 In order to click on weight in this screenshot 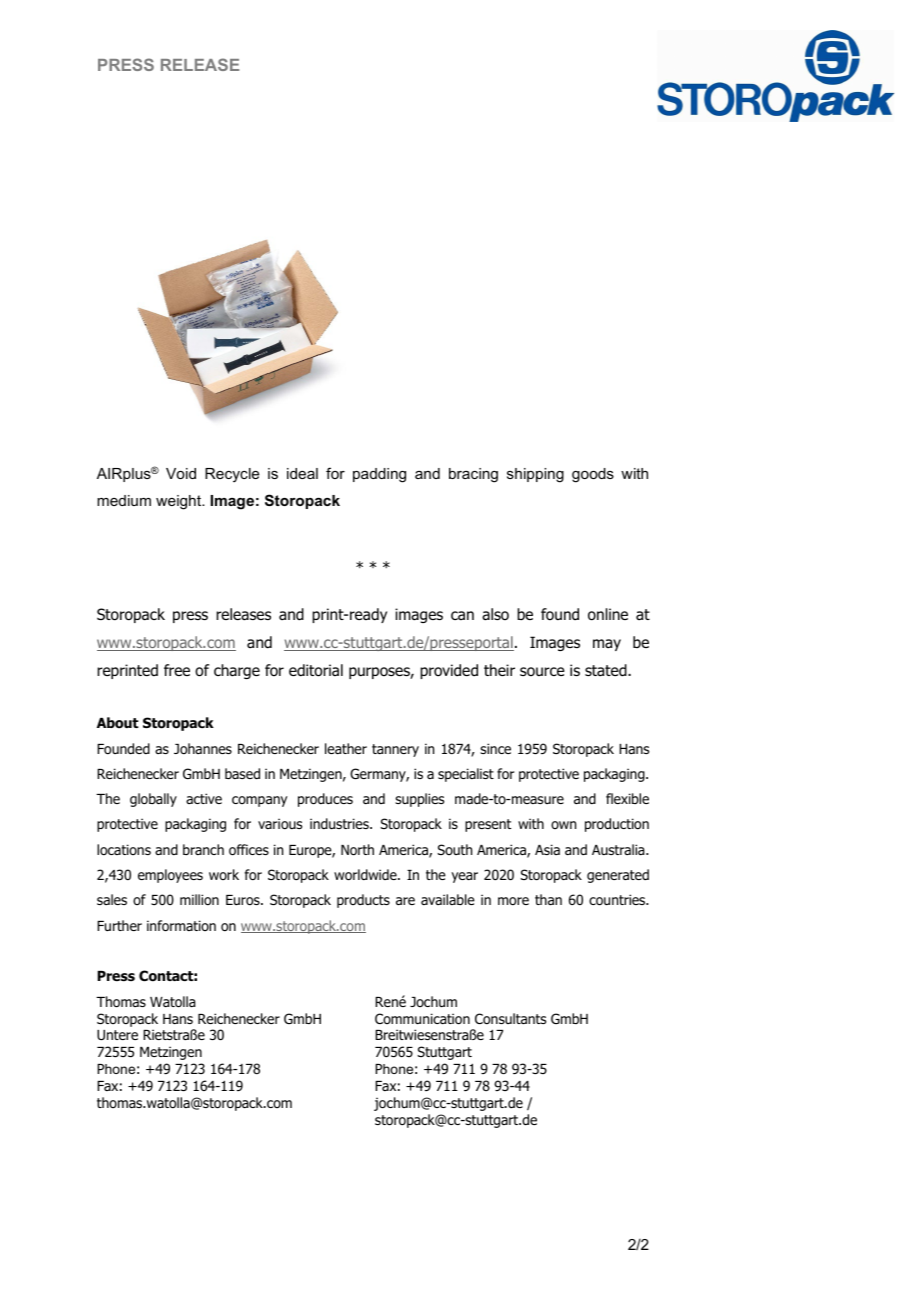, I will do `click(179, 502)`.
